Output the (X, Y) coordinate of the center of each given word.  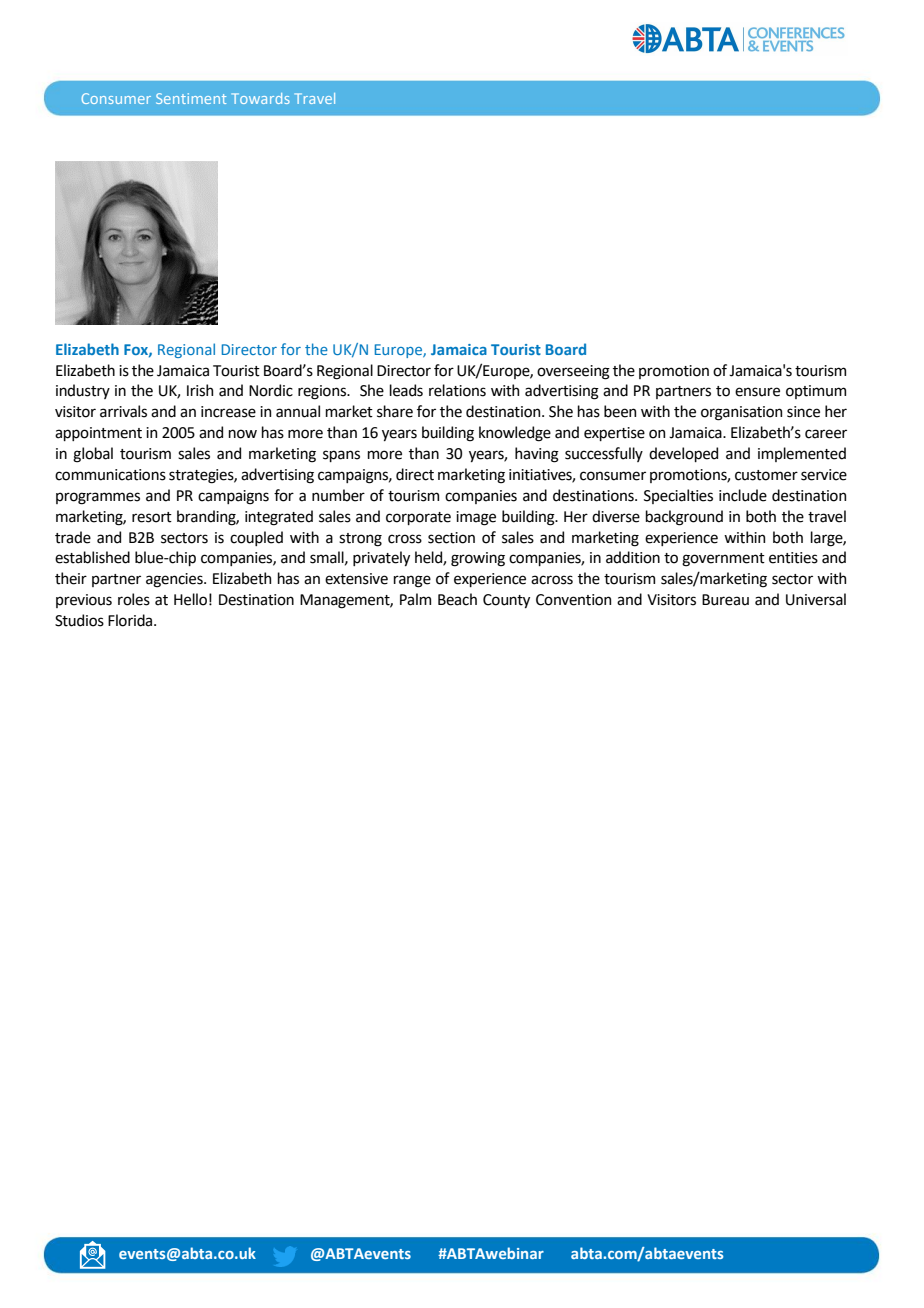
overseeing (573, 372)
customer (766, 475)
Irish (200, 390)
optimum (816, 392)
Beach (457, 599)
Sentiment (191, 98)
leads (406, 390)
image (476, 518)
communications (110, 475)
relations (457, 390)
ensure (757, 392)
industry (83, 391)
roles (134, 599)
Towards (261, 98)
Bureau (725, 600)
